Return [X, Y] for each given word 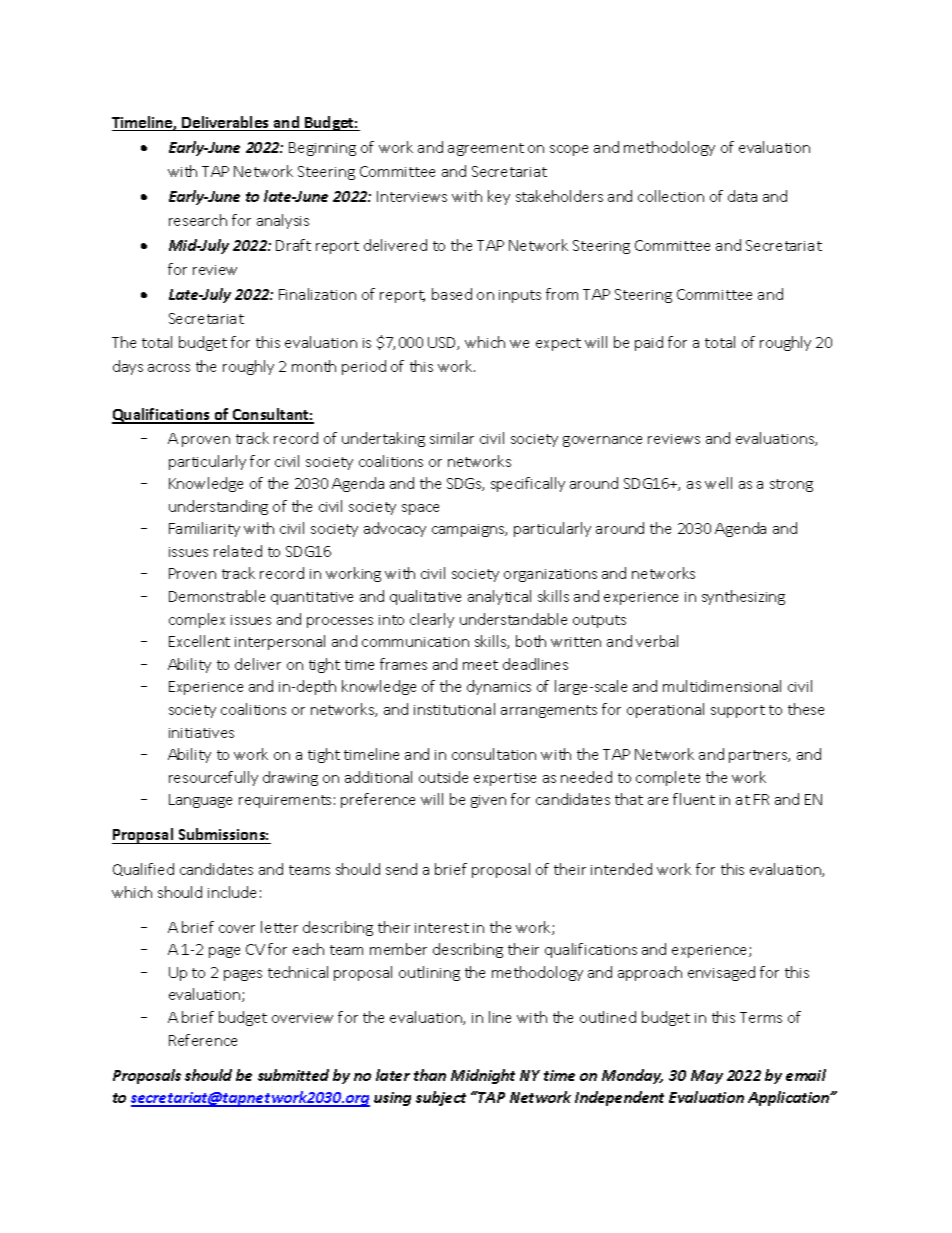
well [718, 483]
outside [443, 777]
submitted [293, 1075]
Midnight [483, 1076]
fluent [694, 799]
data [742, 196]
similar [452, 438]
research [198, 220]
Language [200, 801]
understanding [218, 507]
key [499, 197]
